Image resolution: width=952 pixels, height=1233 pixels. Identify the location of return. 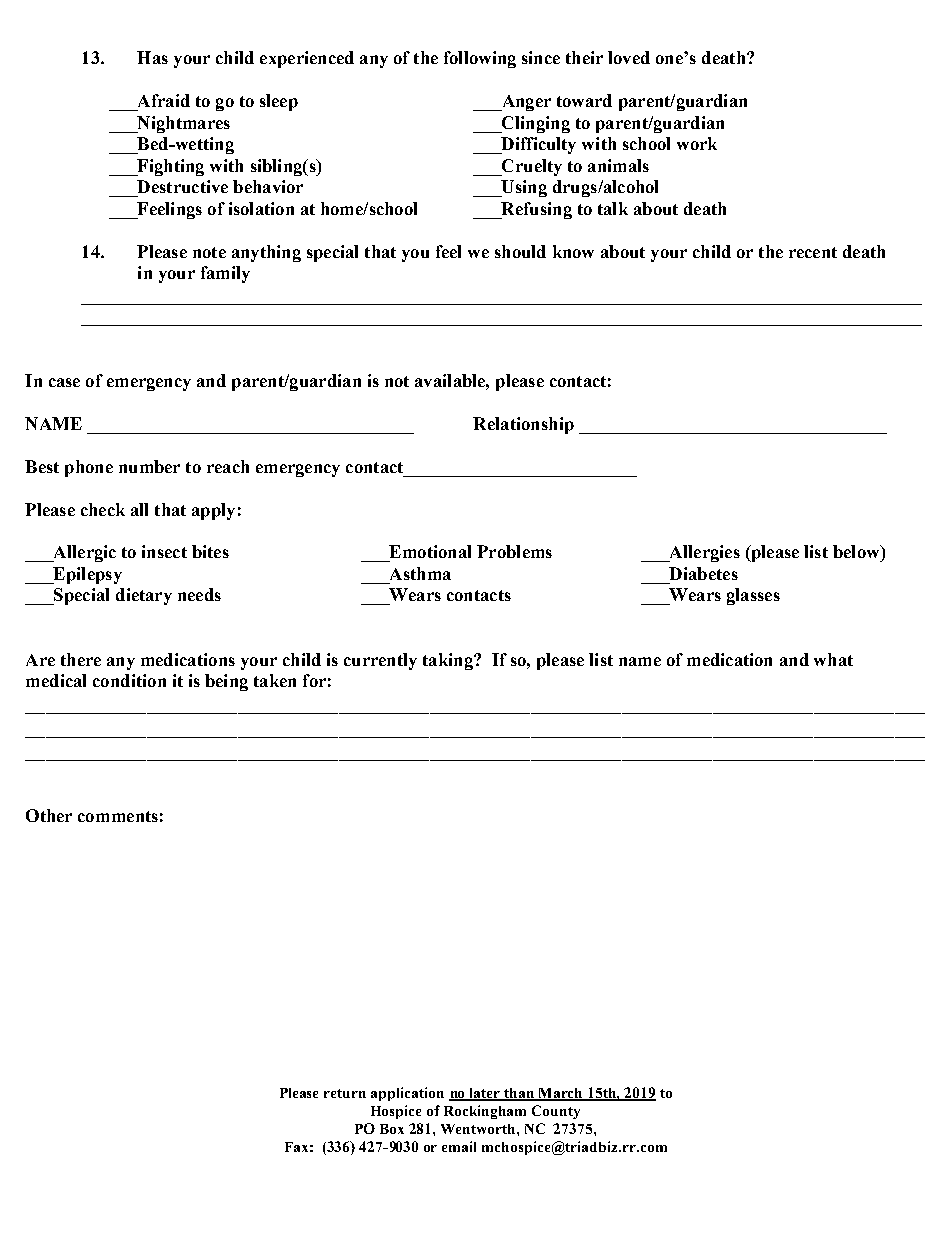
(345, 1093).
